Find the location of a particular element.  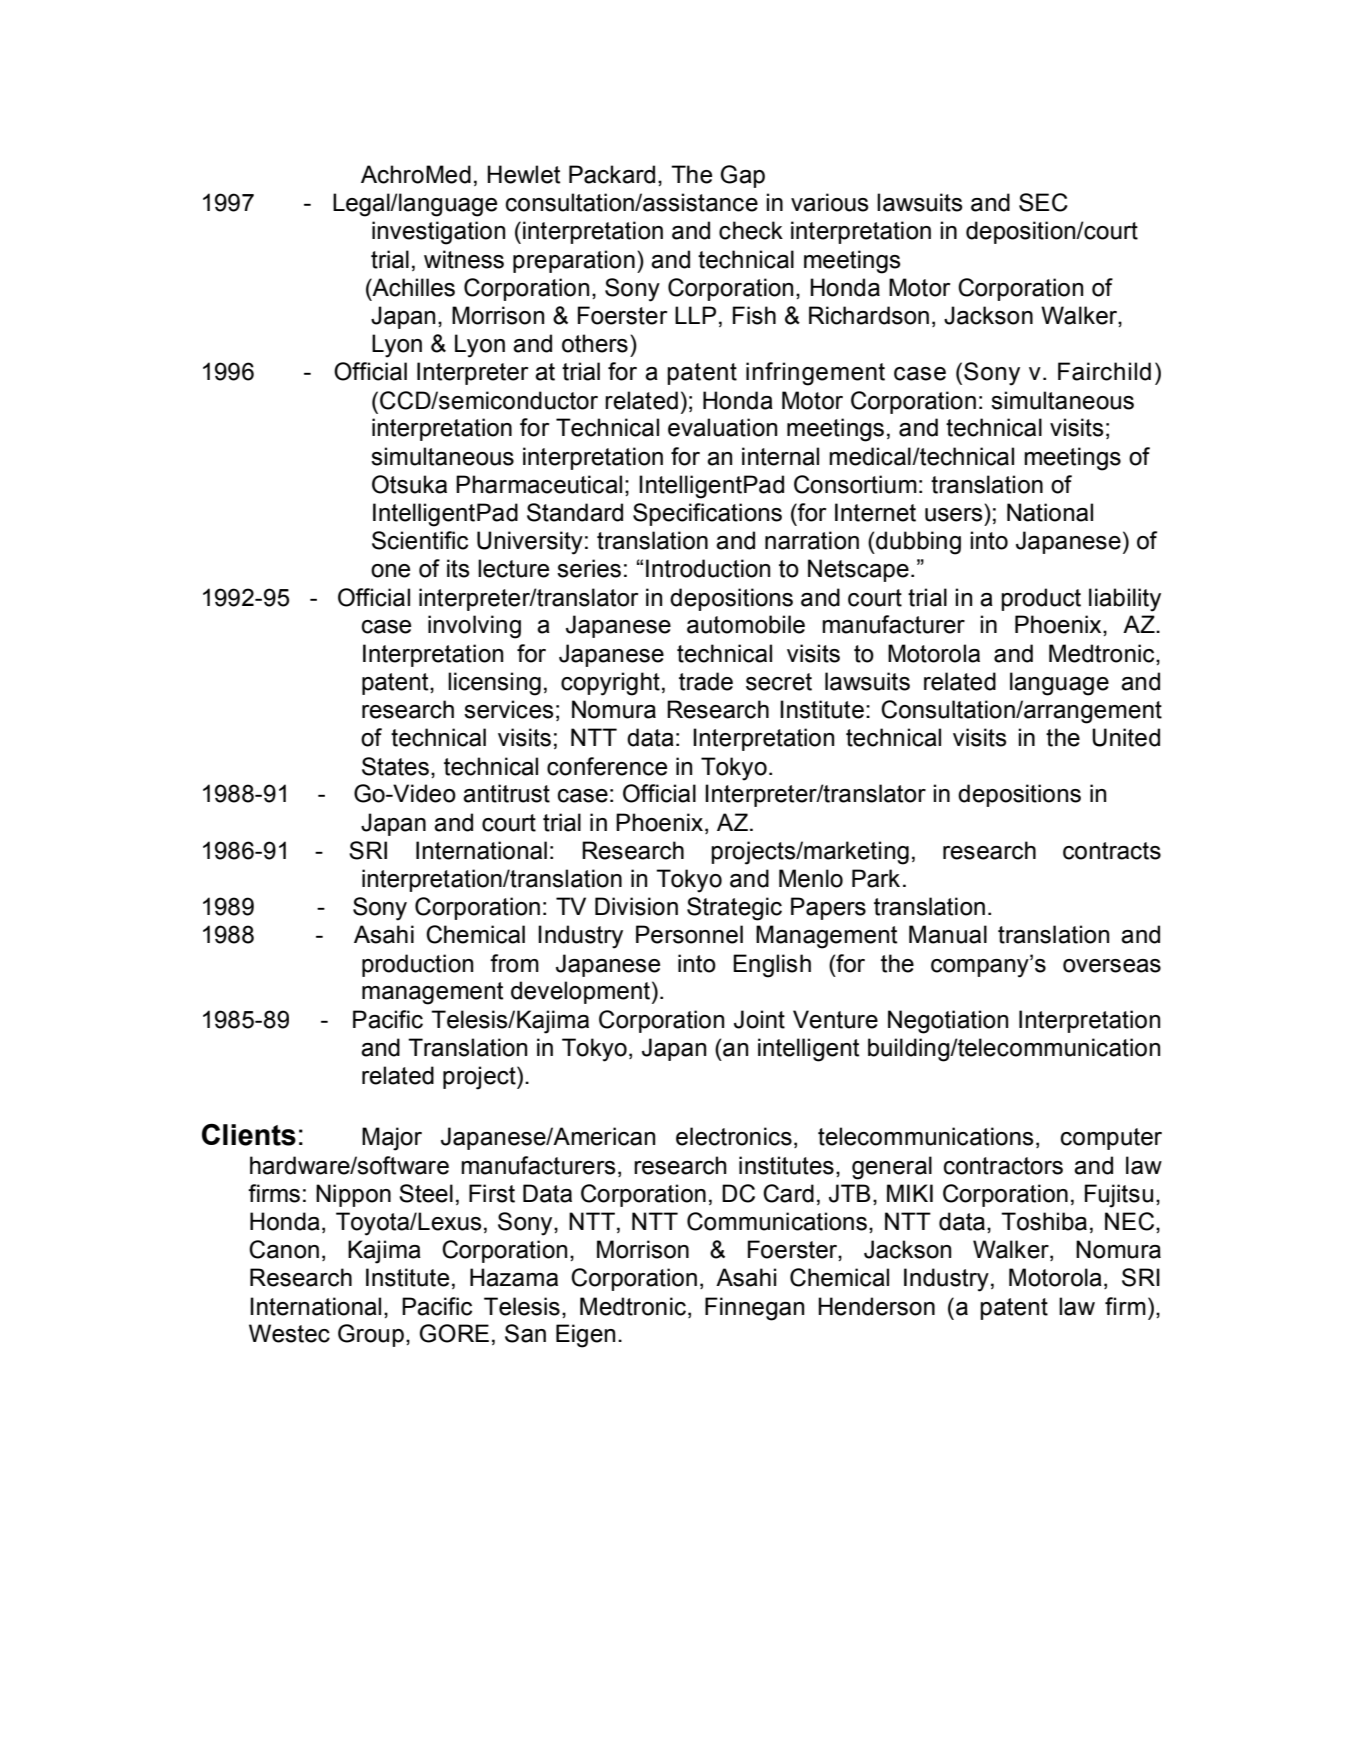

United is located at coordinates (1126, 737).
